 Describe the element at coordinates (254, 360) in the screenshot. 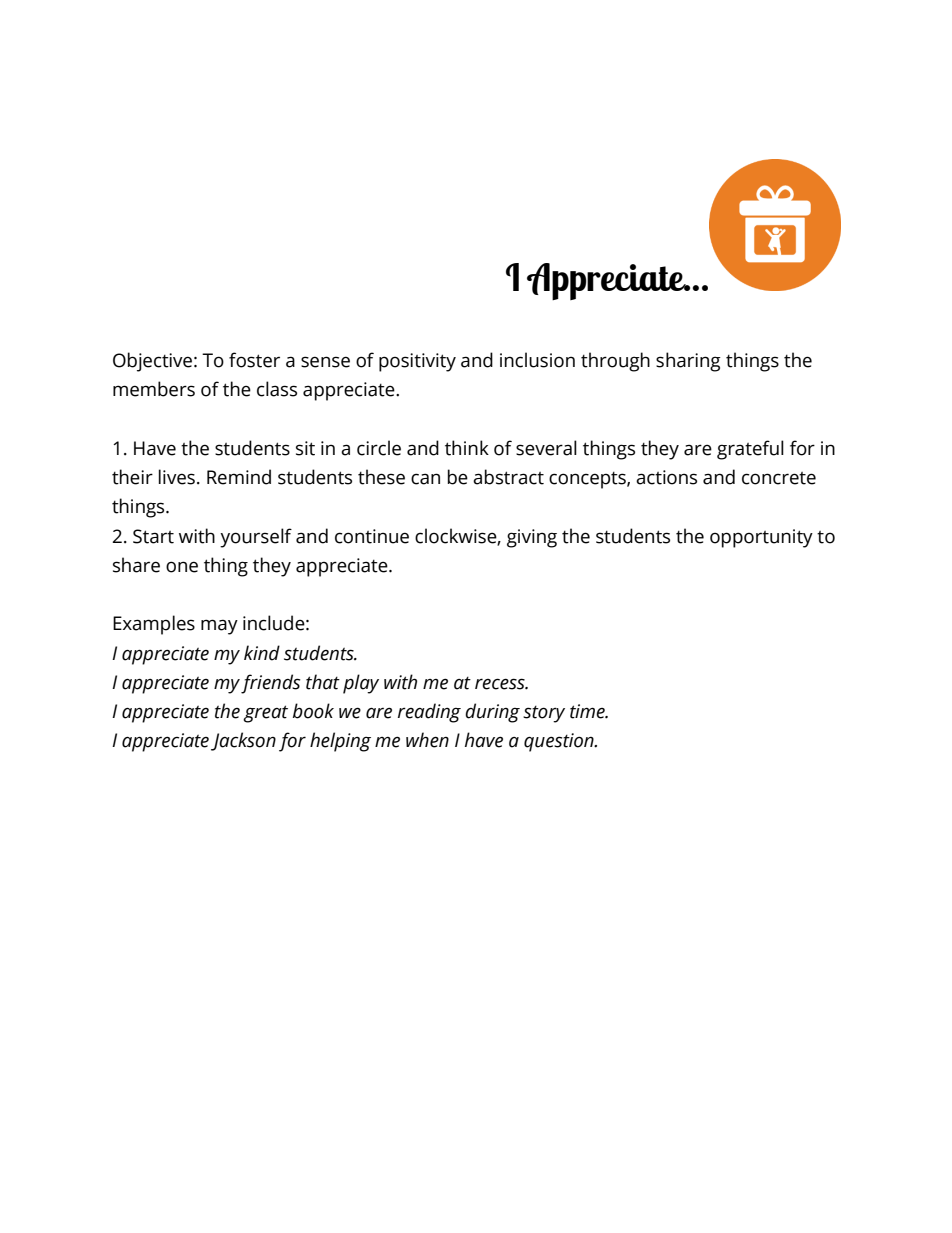

I see `foster` at that location.
